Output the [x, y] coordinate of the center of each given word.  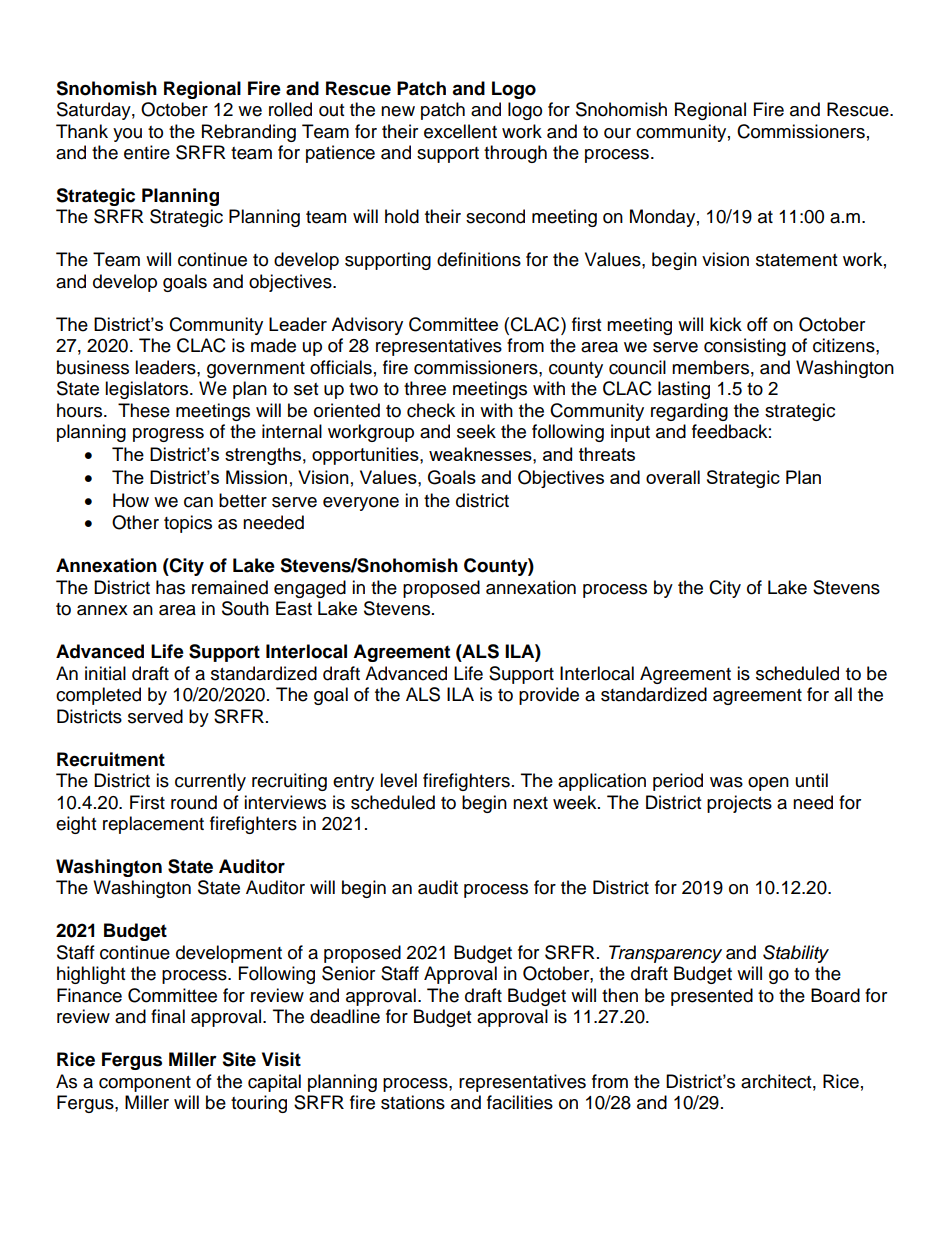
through [515, 154]
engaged [310, 589]
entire [147, 152]
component [145, 1084]
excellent [460, 131]
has [170, 587]
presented [712, 997]
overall [673, 477]
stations [413, 1102]
